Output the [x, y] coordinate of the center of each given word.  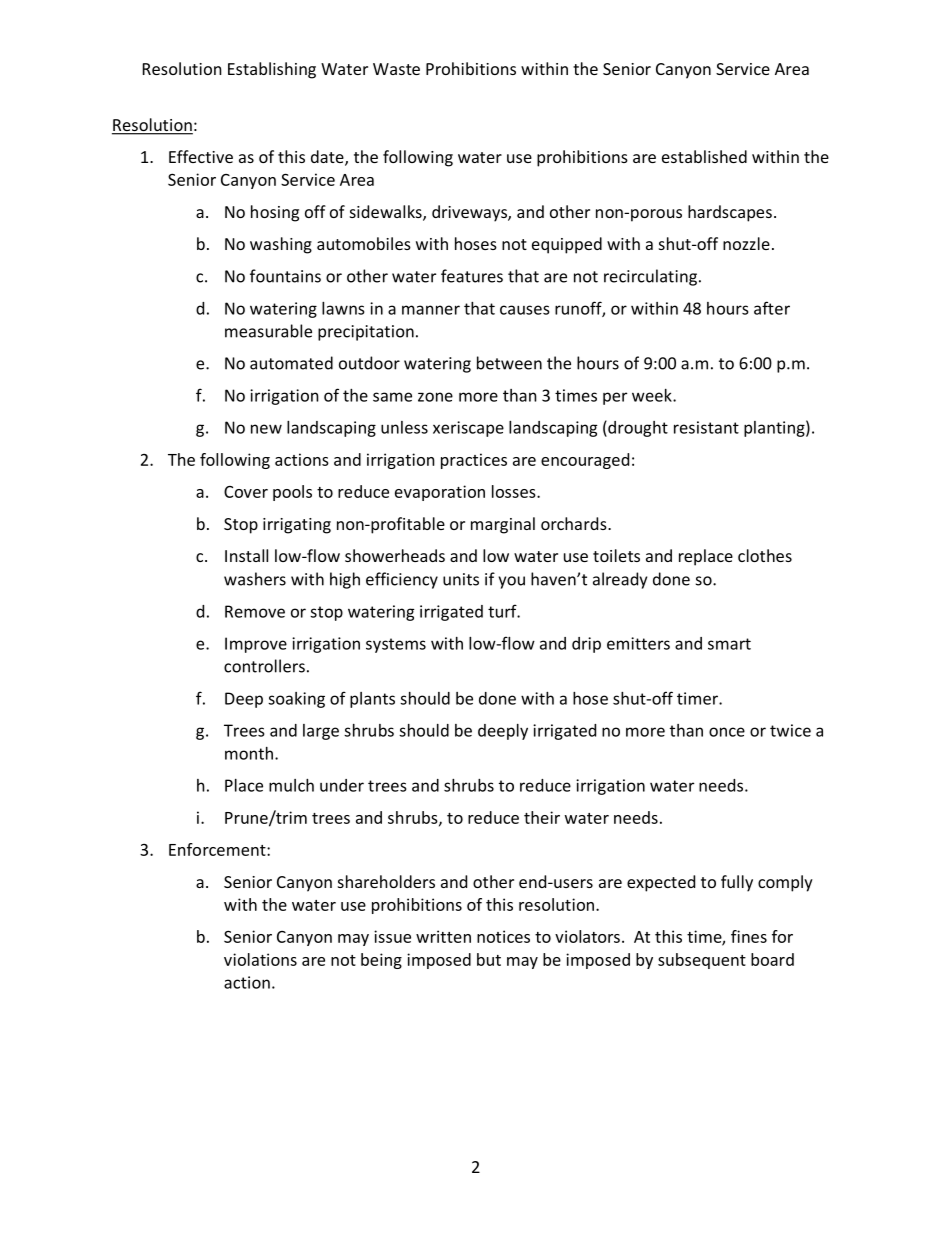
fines [749, 936]
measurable [268, 331]
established [704, 156]
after [772, 308]
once [727, 732]
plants [372, 700]
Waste [396, 69]
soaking [296, 700]
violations [260, 959]
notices [503, 936]
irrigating [297, 526]
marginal [503, 525]
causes [525, 310]
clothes [765, 555]
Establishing [272, 70]
